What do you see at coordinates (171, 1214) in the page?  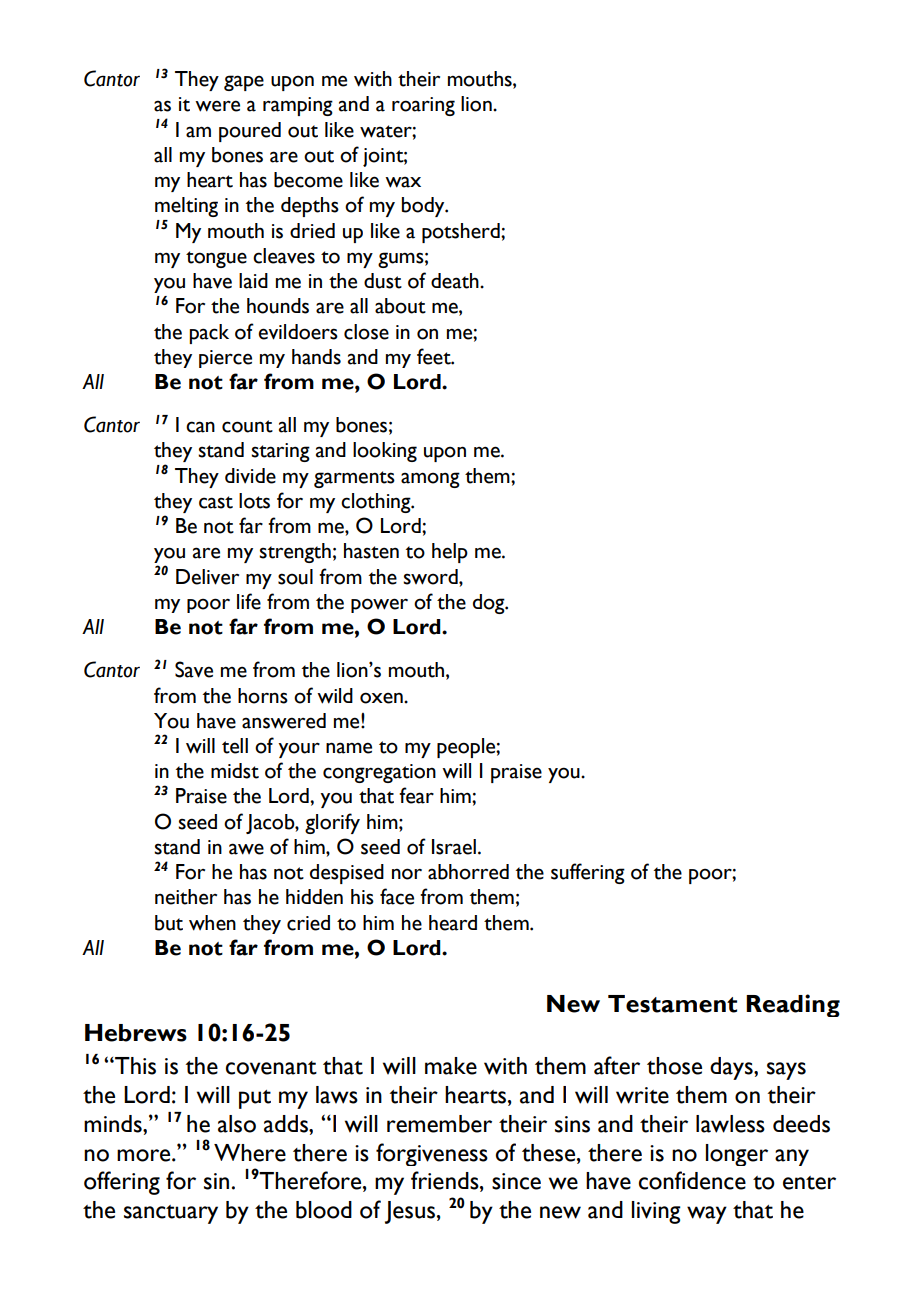 I see `sanctuary` at bounding box center [171, 1214].
